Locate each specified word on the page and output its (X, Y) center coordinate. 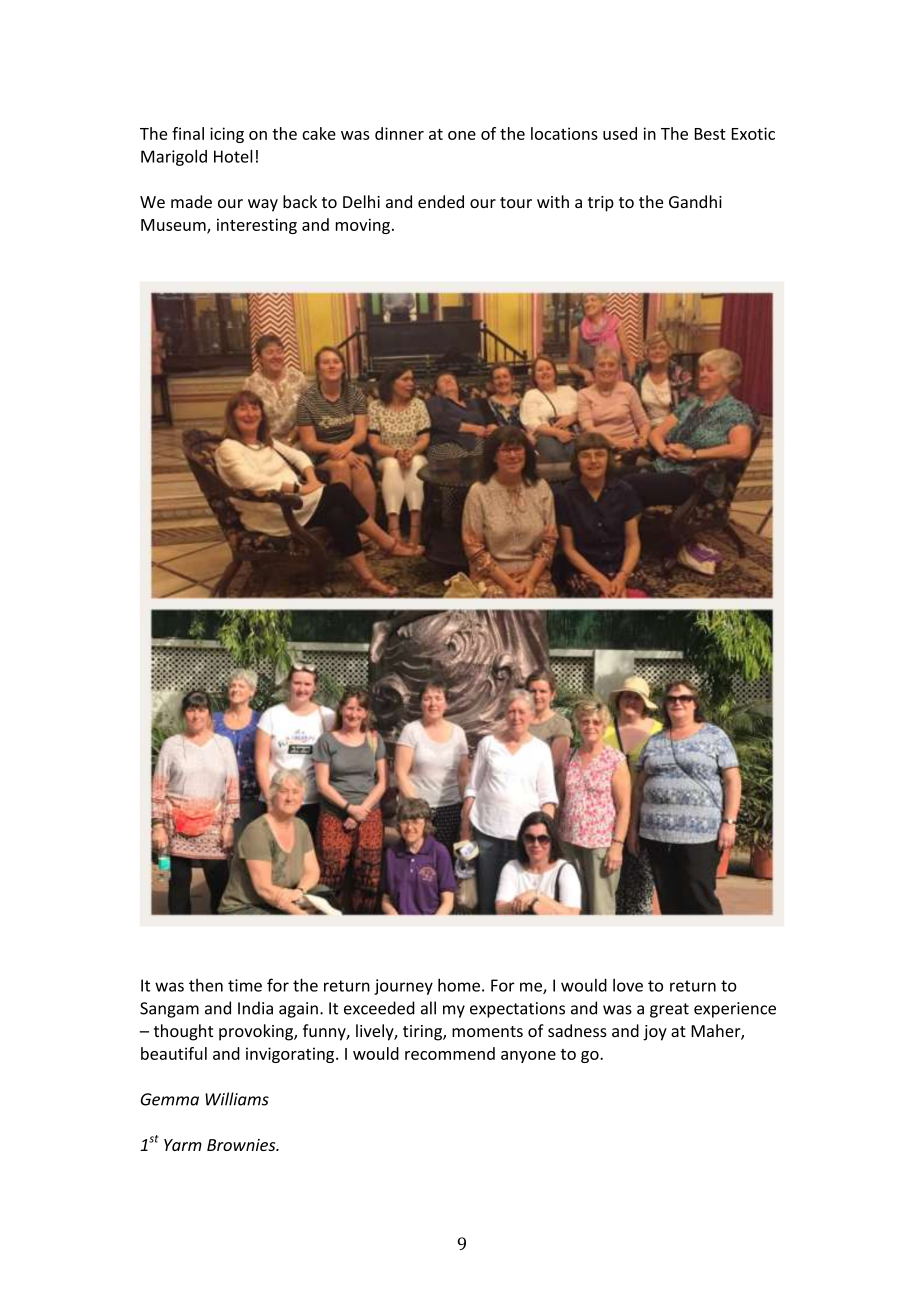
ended (441, 201)
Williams (237, 1099)
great (669, 1010)
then (206, 985)
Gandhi (695, 201)
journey (403, 987)
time (245, 985)
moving (363, 226)
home (459, 985)
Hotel (233, 156)
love (628, 985)
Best (710, 134)
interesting (257, 226)
